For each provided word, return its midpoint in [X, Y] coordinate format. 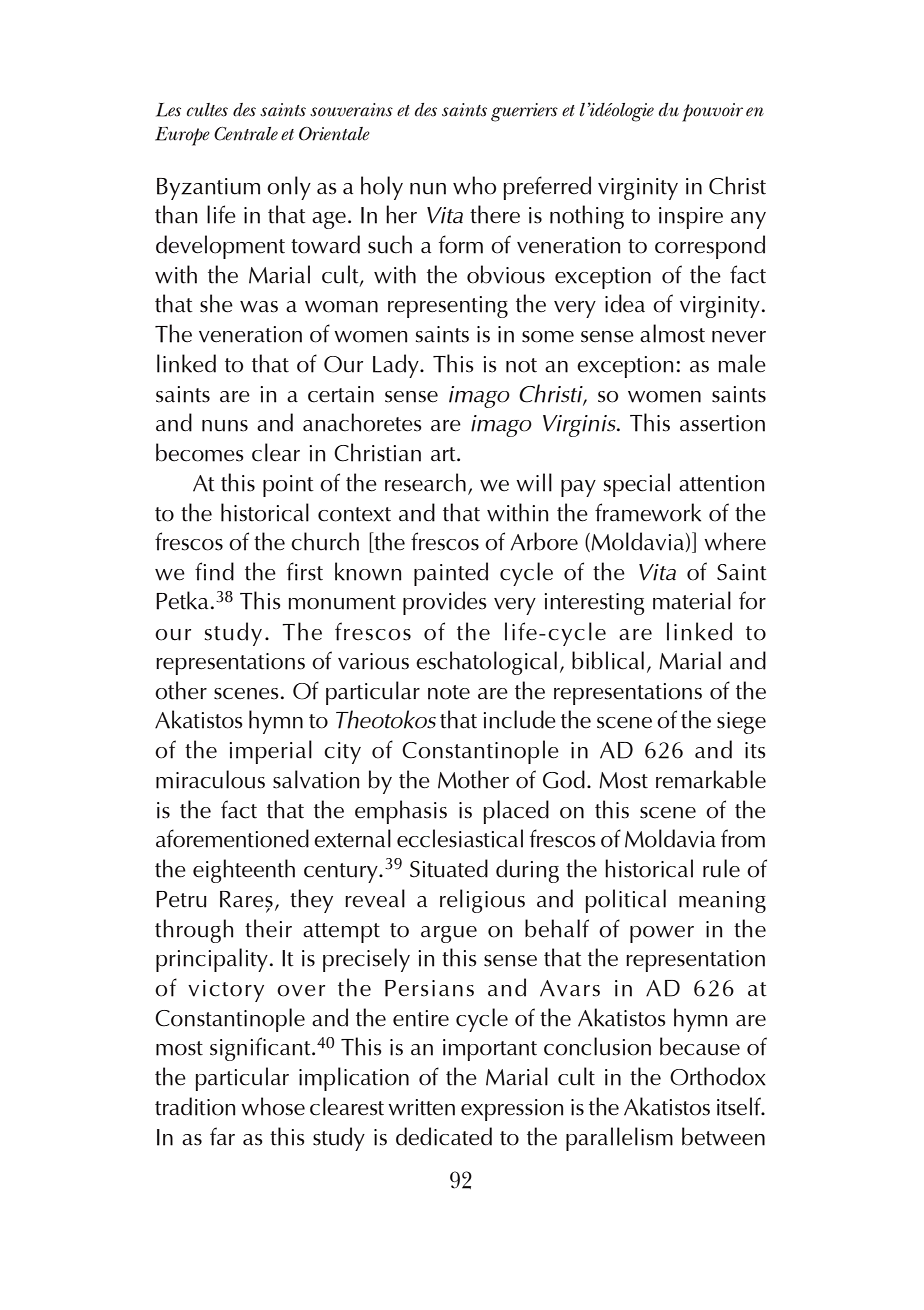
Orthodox [718, 1076]
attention [721, 483]
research [425, 482]
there [495, 214]
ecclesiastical [460, 838]
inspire [691, 218]
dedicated [444, 1136]
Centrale [246, 134]
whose [273, 1106]
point [288, 486]
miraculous [210, 779]
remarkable [711, 779]
